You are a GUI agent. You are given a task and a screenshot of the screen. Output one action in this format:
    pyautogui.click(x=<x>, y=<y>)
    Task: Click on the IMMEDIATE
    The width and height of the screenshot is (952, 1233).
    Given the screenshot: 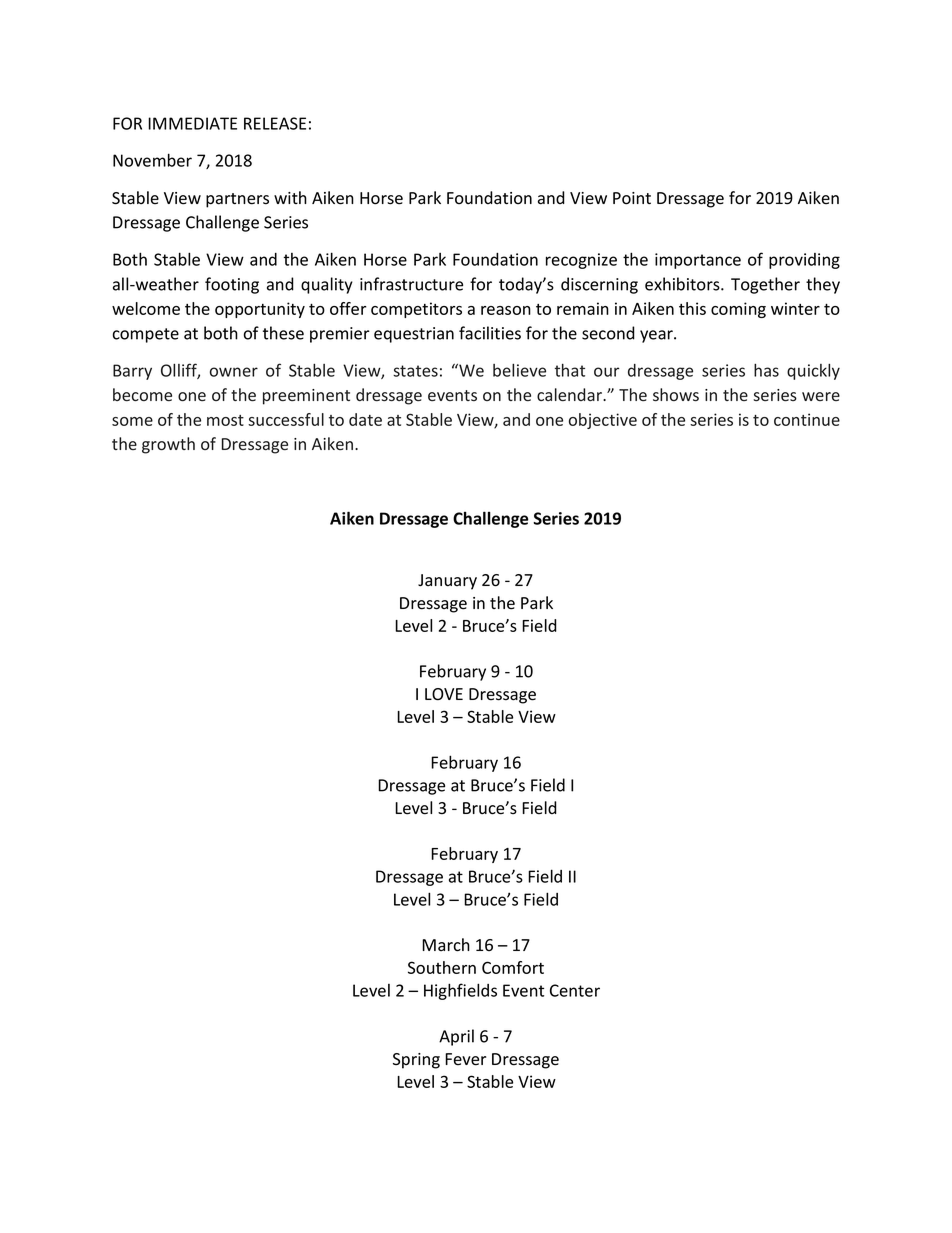 What is the action you would take?
    pyautogui.click(x=192, y=123)
